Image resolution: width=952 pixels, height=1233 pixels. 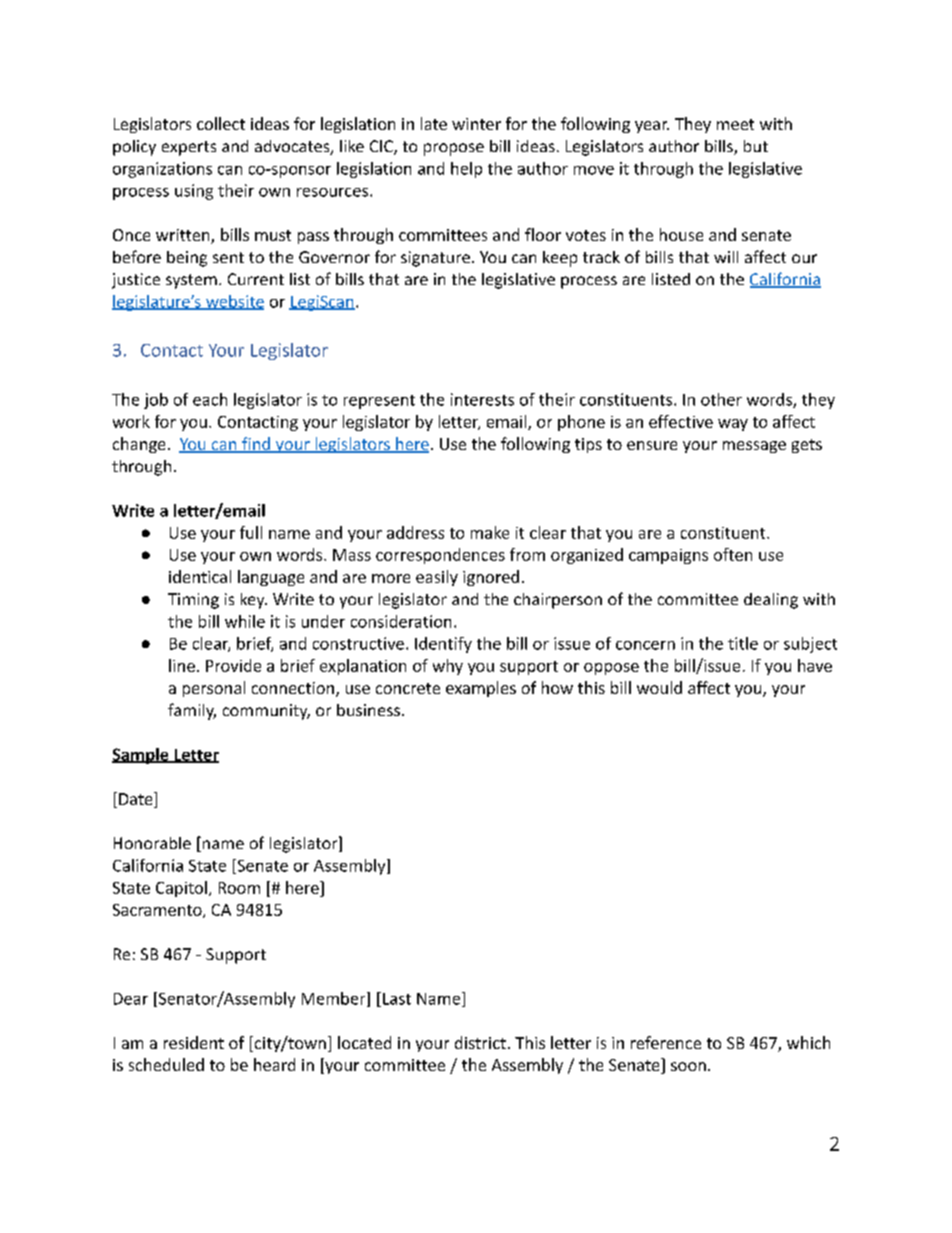 What do you see at coordinates (194, 1042) in the screenshot?
I see `resident` at bounding box center [194, 1042].
